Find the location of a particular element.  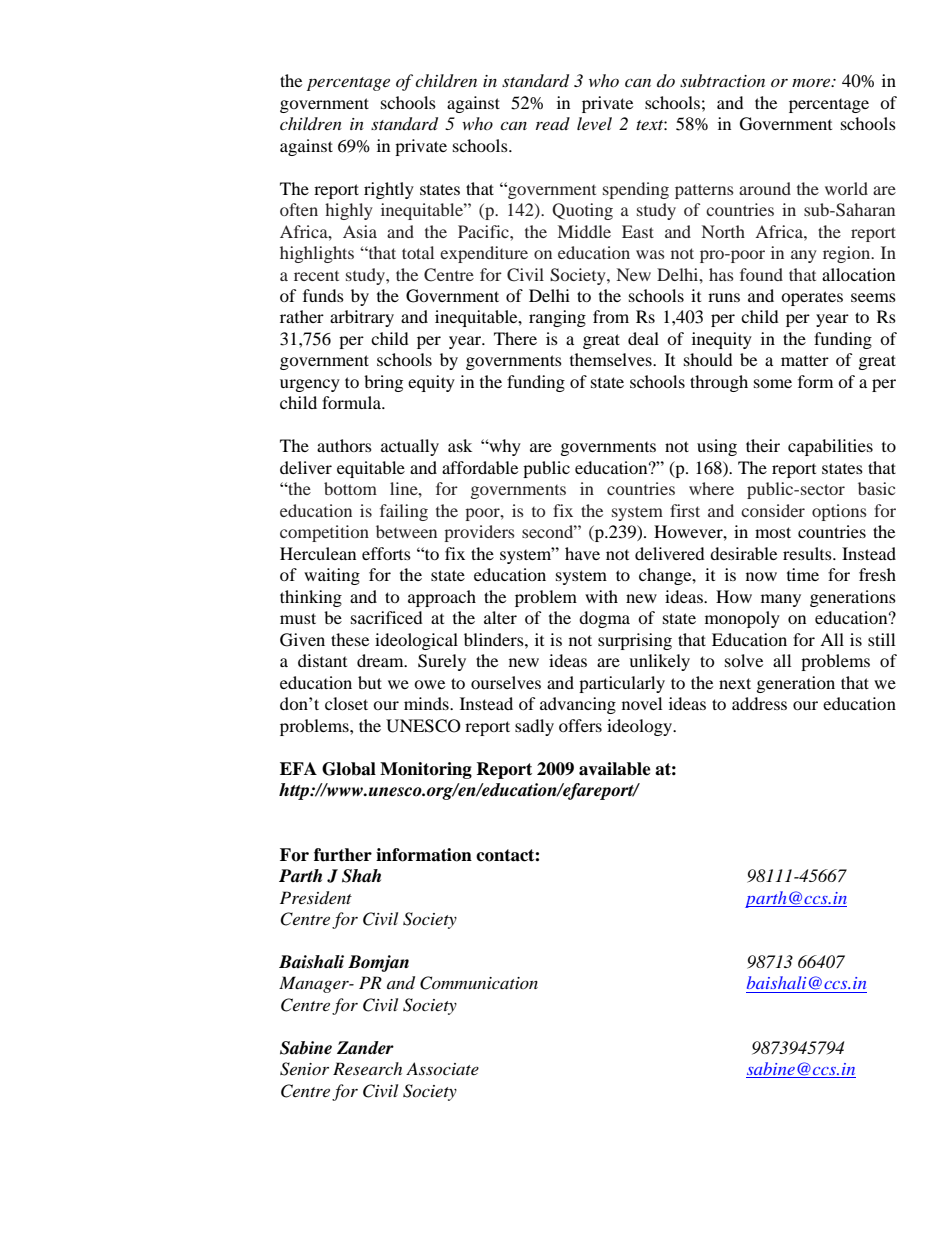

authors is located at coordinates (344, 445).
